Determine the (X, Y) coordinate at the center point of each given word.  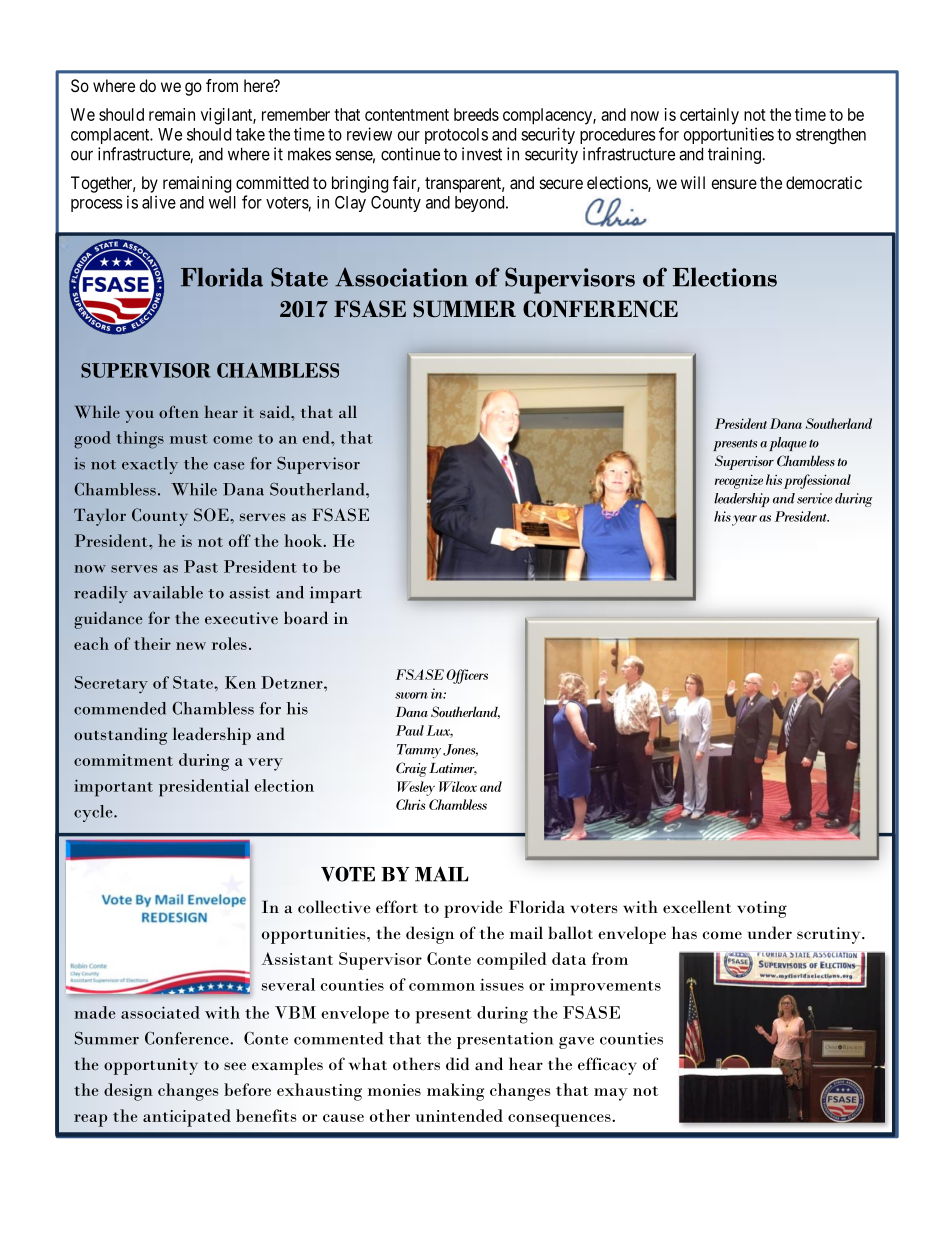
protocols (456, 136)
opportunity (151, 1066)
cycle (94, 813)
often (179, 411)
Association (401, 277)
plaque (788, 444)
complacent (111, 136)
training (735, 155)
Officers (467, 676)
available (168, 592)
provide (473, 909)
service (815, 498)
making (455, 1092)
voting (762, 909)
